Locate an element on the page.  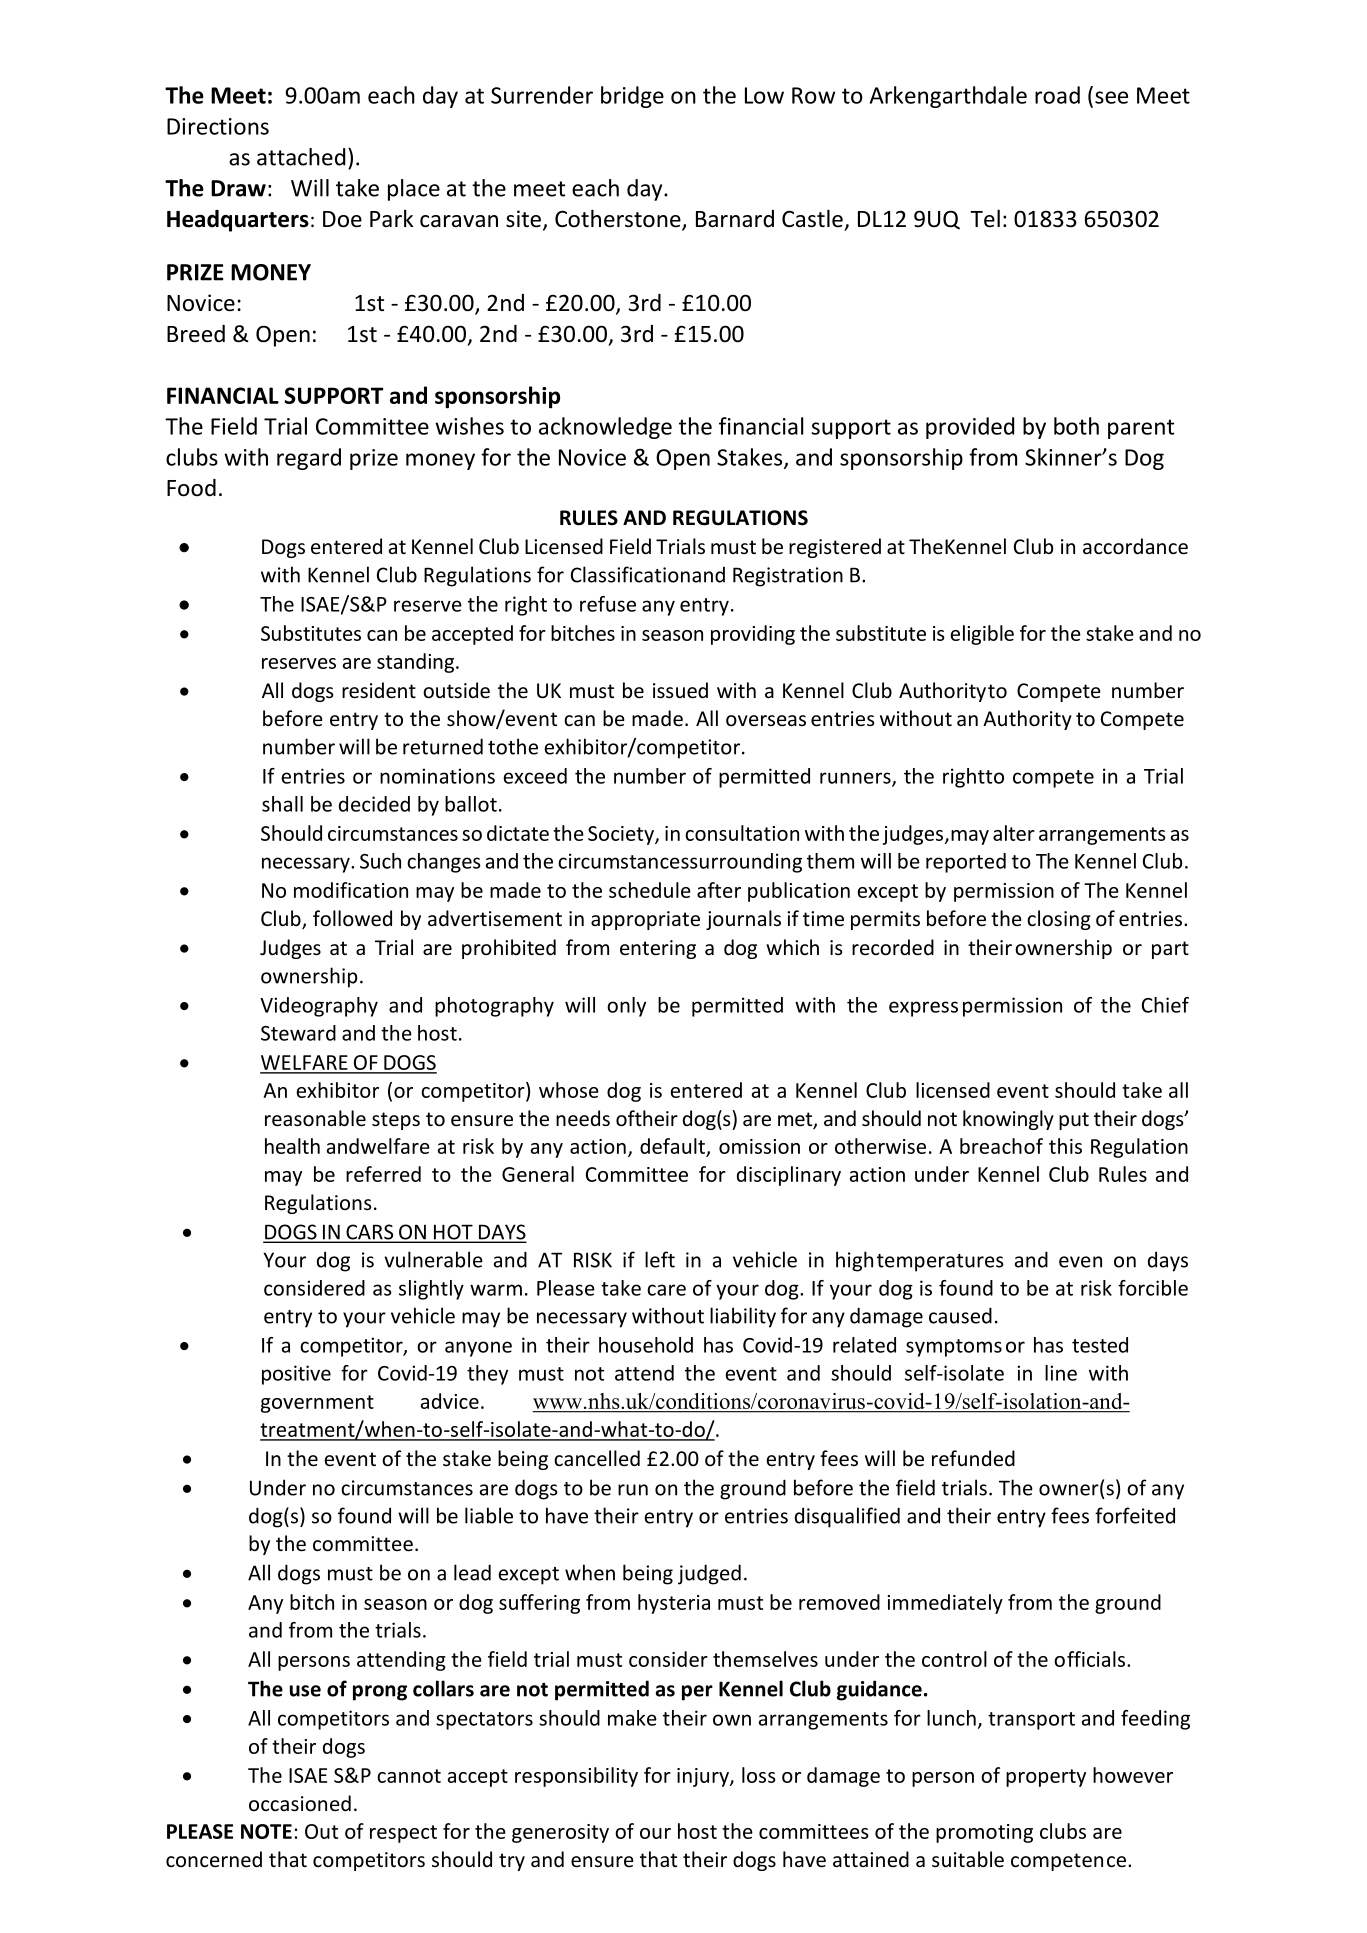
eligible is located at coordinates (982, 635).
